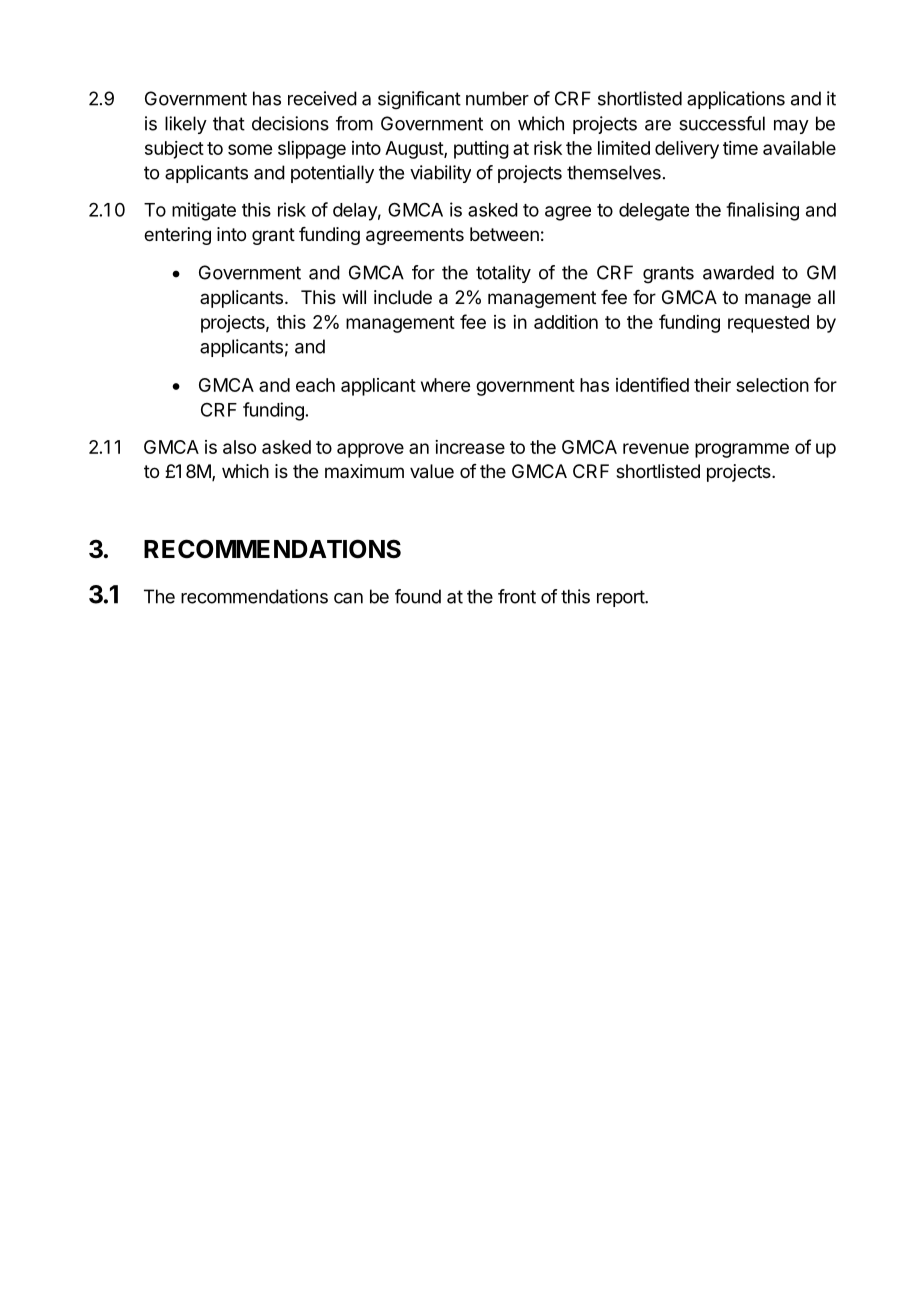 The width and height of the screenshot is (924, 1308). What do you see at coordinates (418, 596) in the screenshot?
I see `found` at bounding box center [418, 596].
